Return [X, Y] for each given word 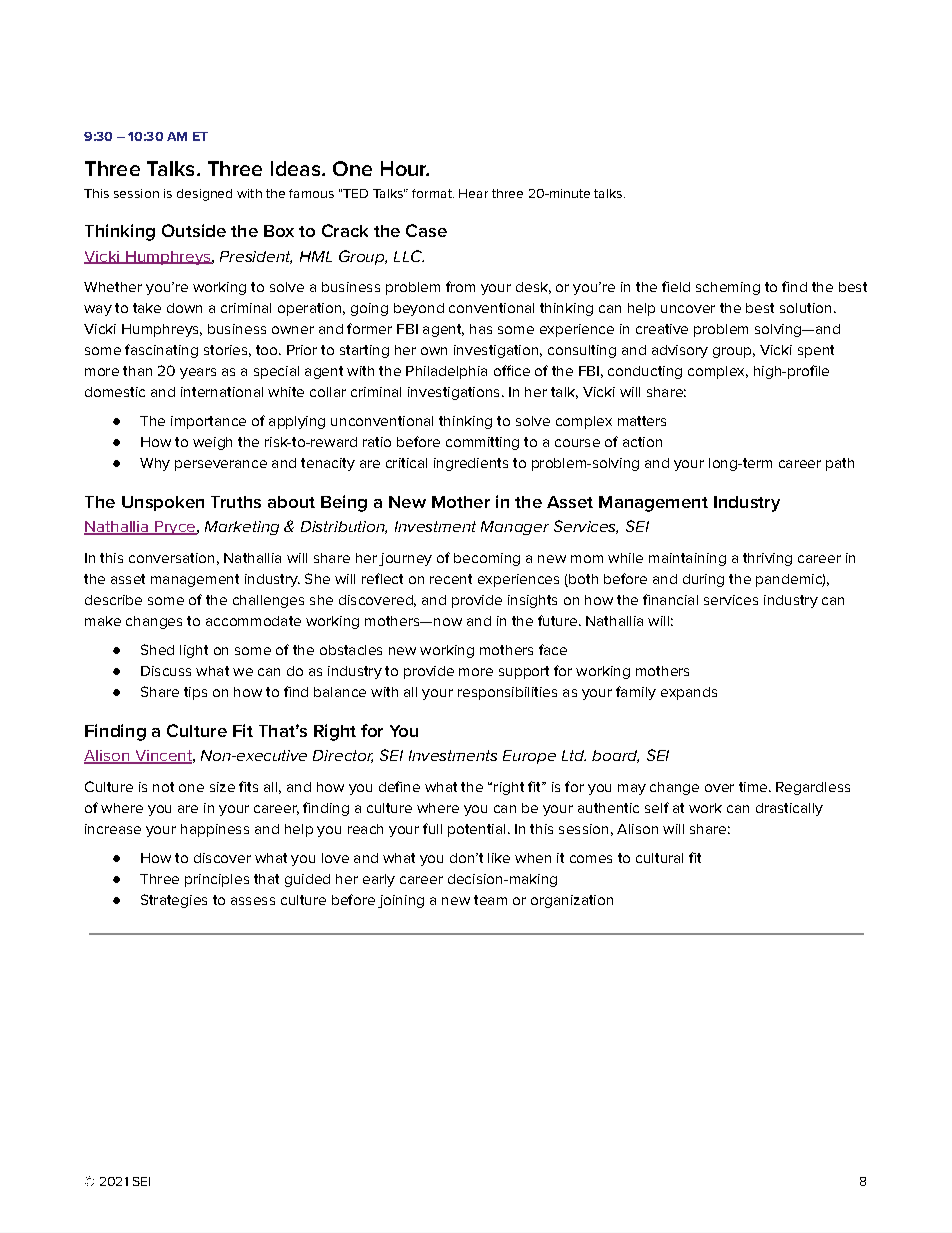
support [524, 672]
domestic [115, 392]
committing [482, 443]
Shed [157, 649]
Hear [473, 193]
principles [217, 880]
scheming [728, 288]
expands [689, 693]
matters [642, 421]
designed [204, 195]
